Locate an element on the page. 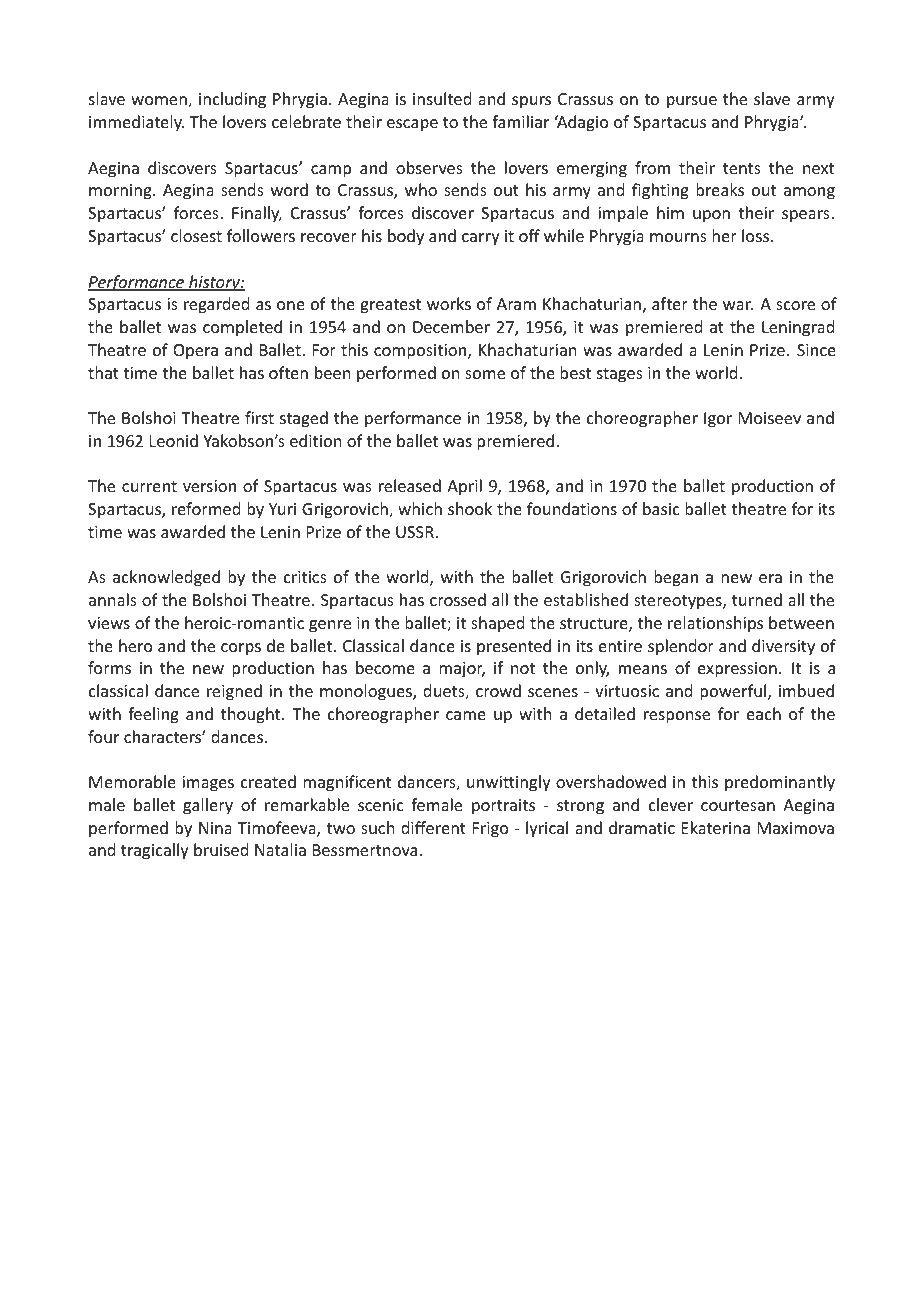  expression is located at coordinates (737, 670).
